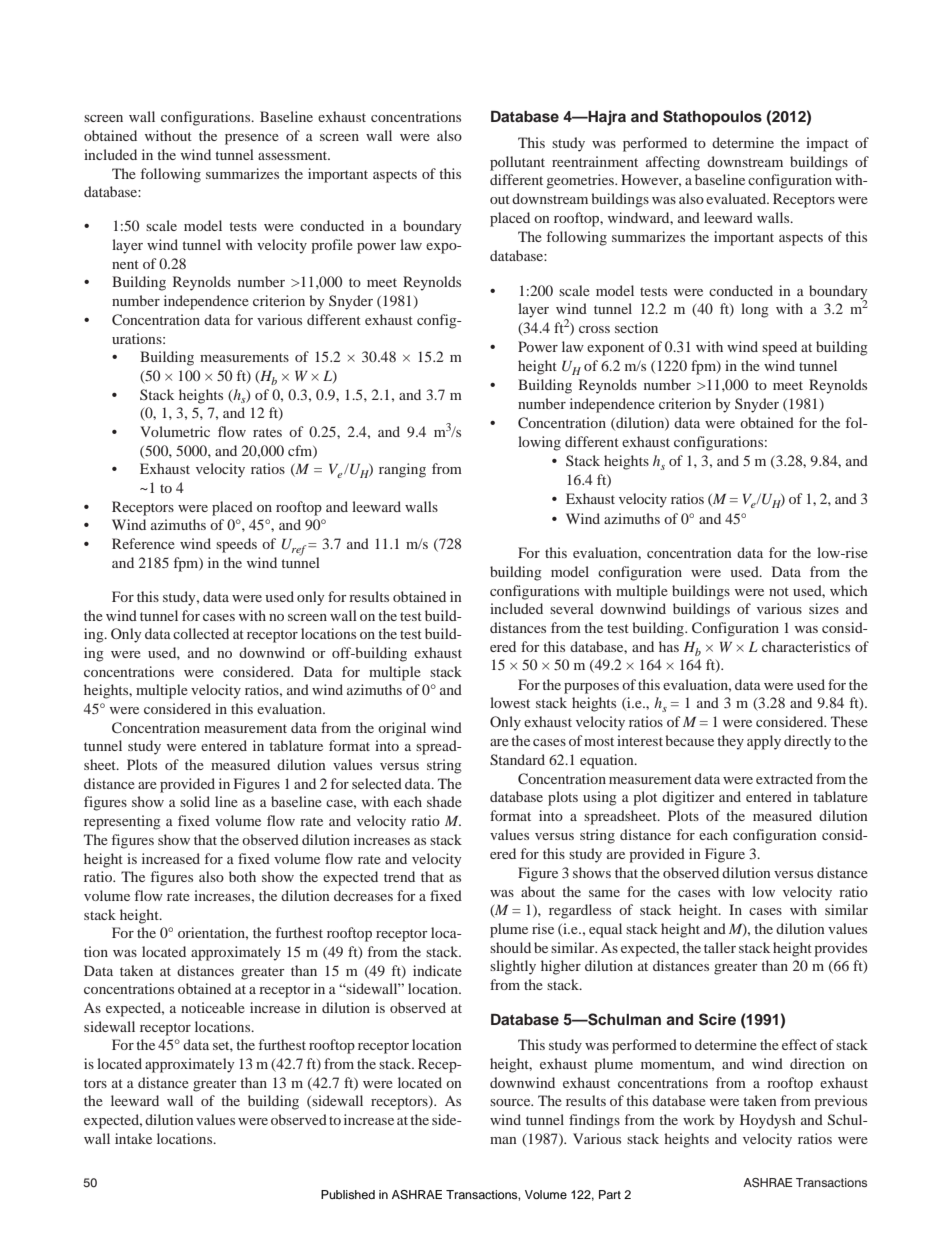 The image size is (952, 1233). I want to click on findings, so click(594, 1121).
